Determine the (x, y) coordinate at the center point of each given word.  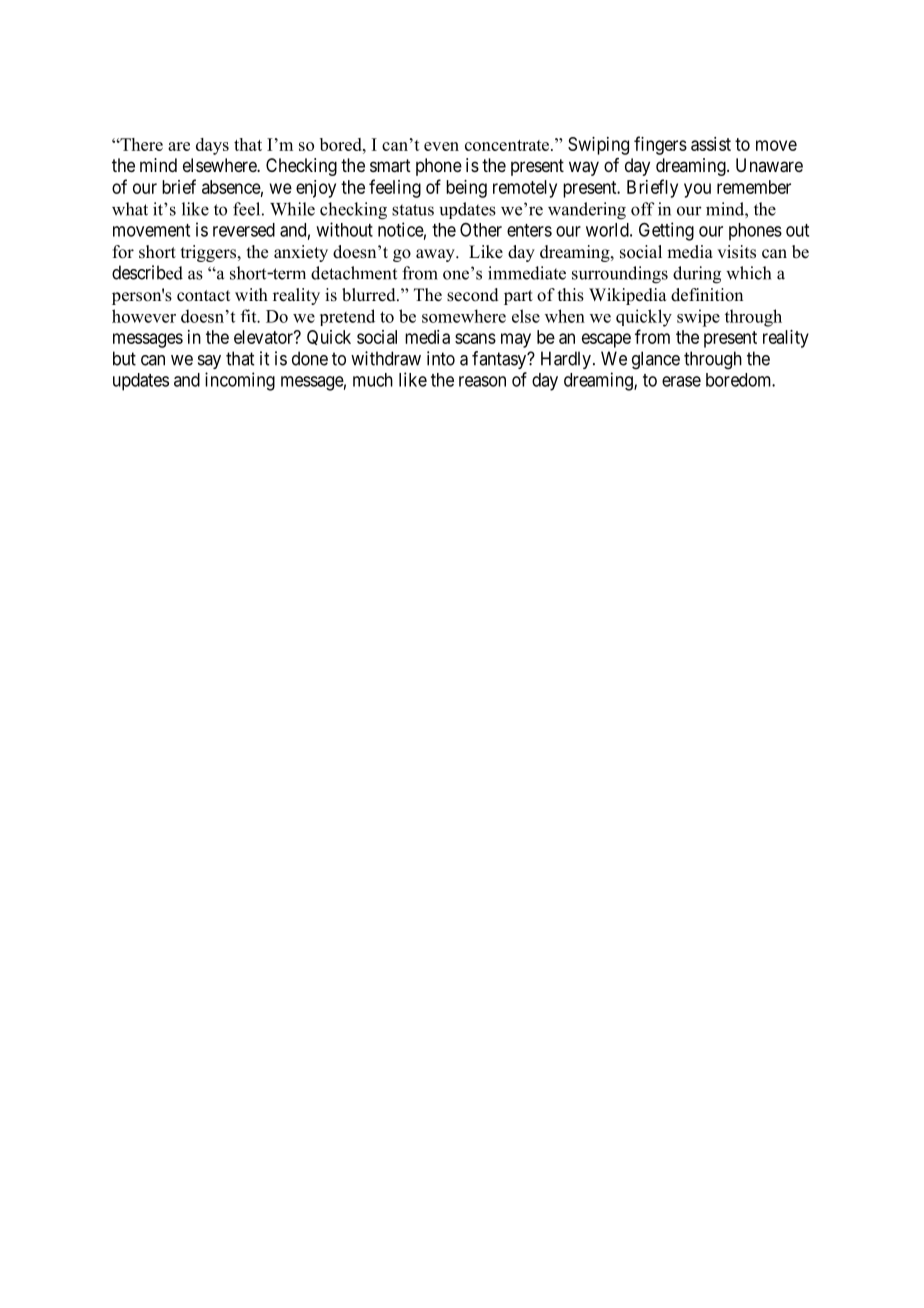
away (436, 255)
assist (711, 144)
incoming (240, 381)
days (212, 146)
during (697, 275)
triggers (210, 253)
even (441, 146)
